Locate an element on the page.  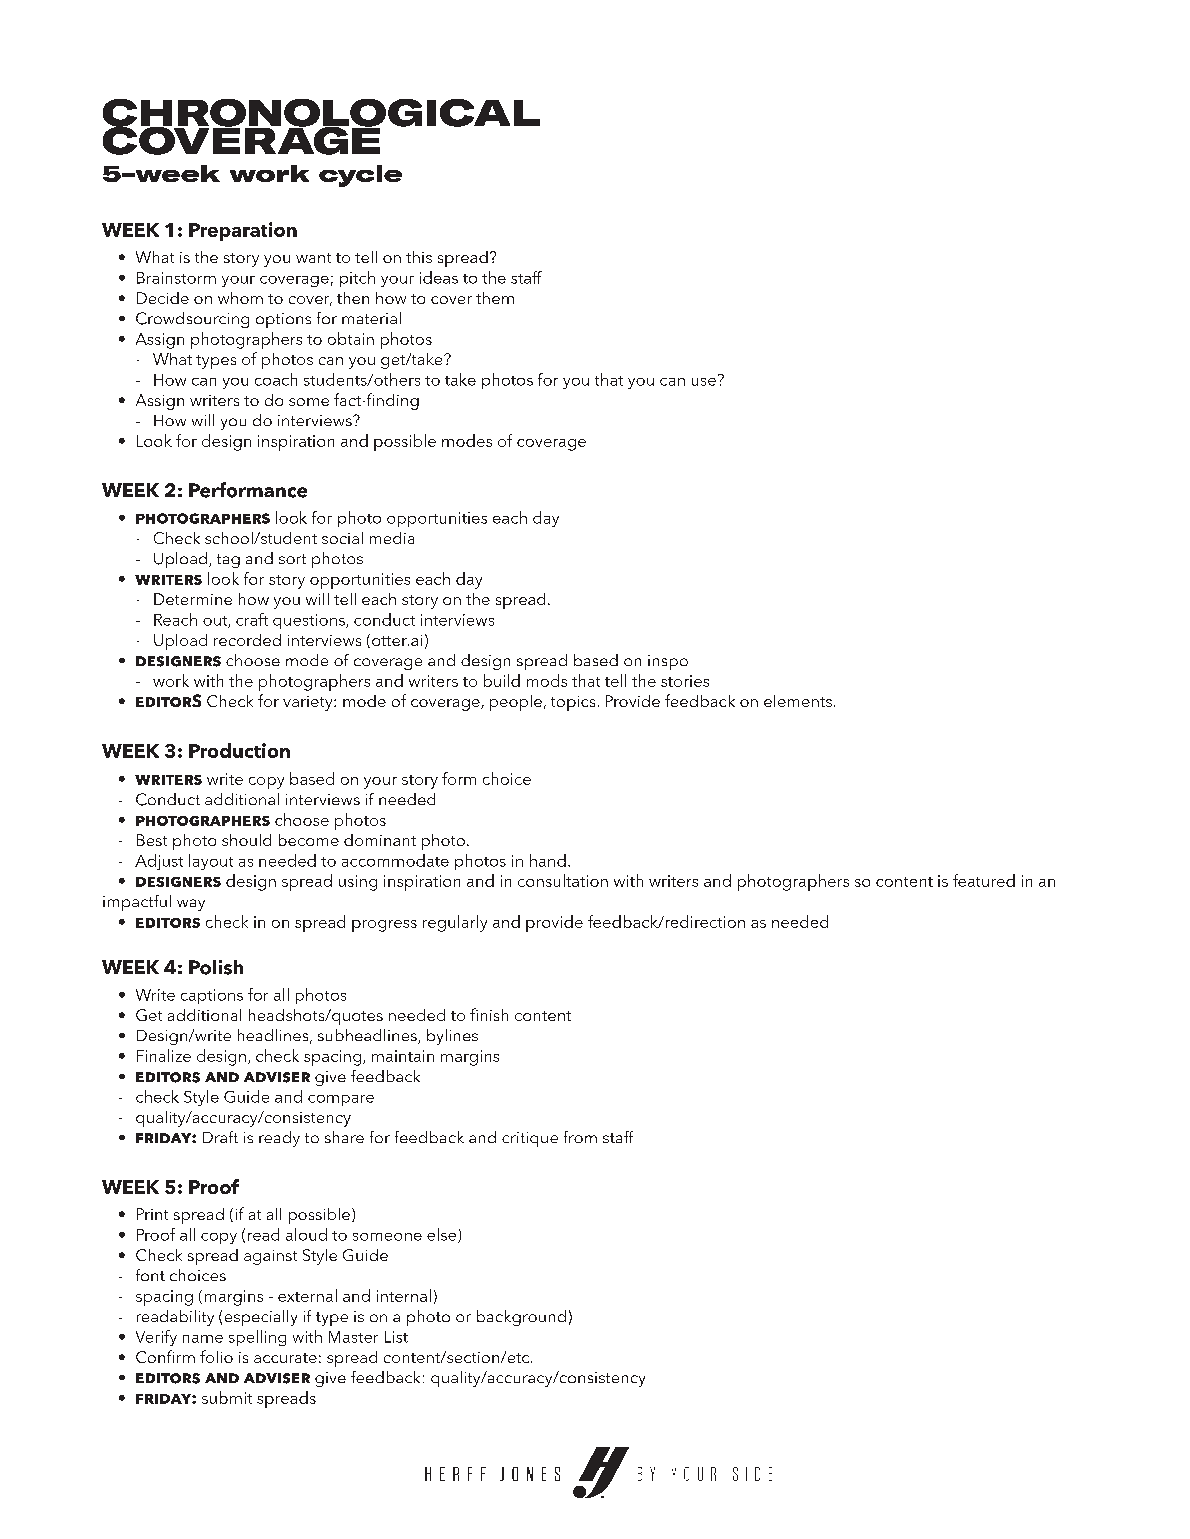
folio is located at coordinates (216, 1356).
